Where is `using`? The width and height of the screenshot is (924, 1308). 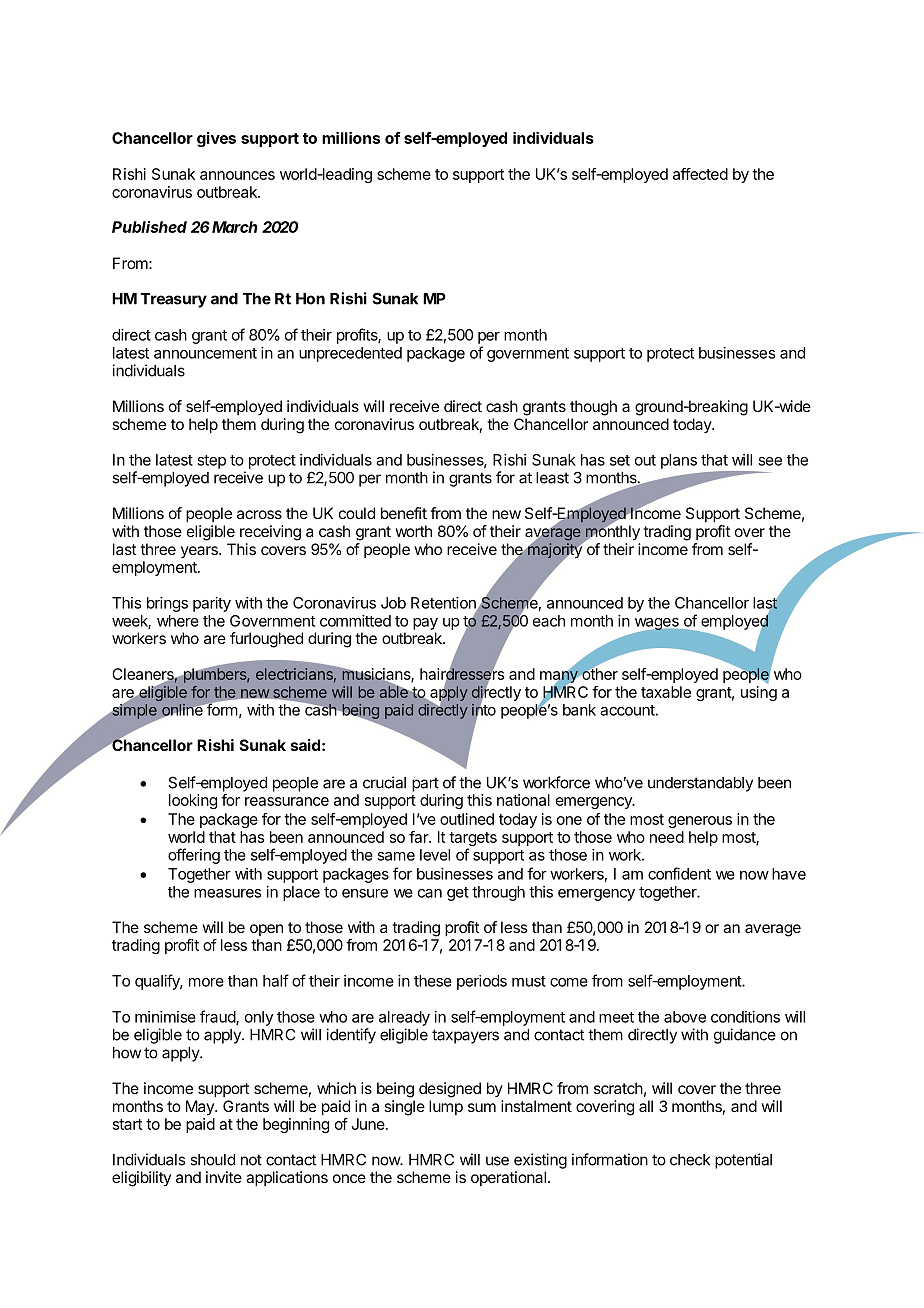
using is located at coordinates (759, 693).
